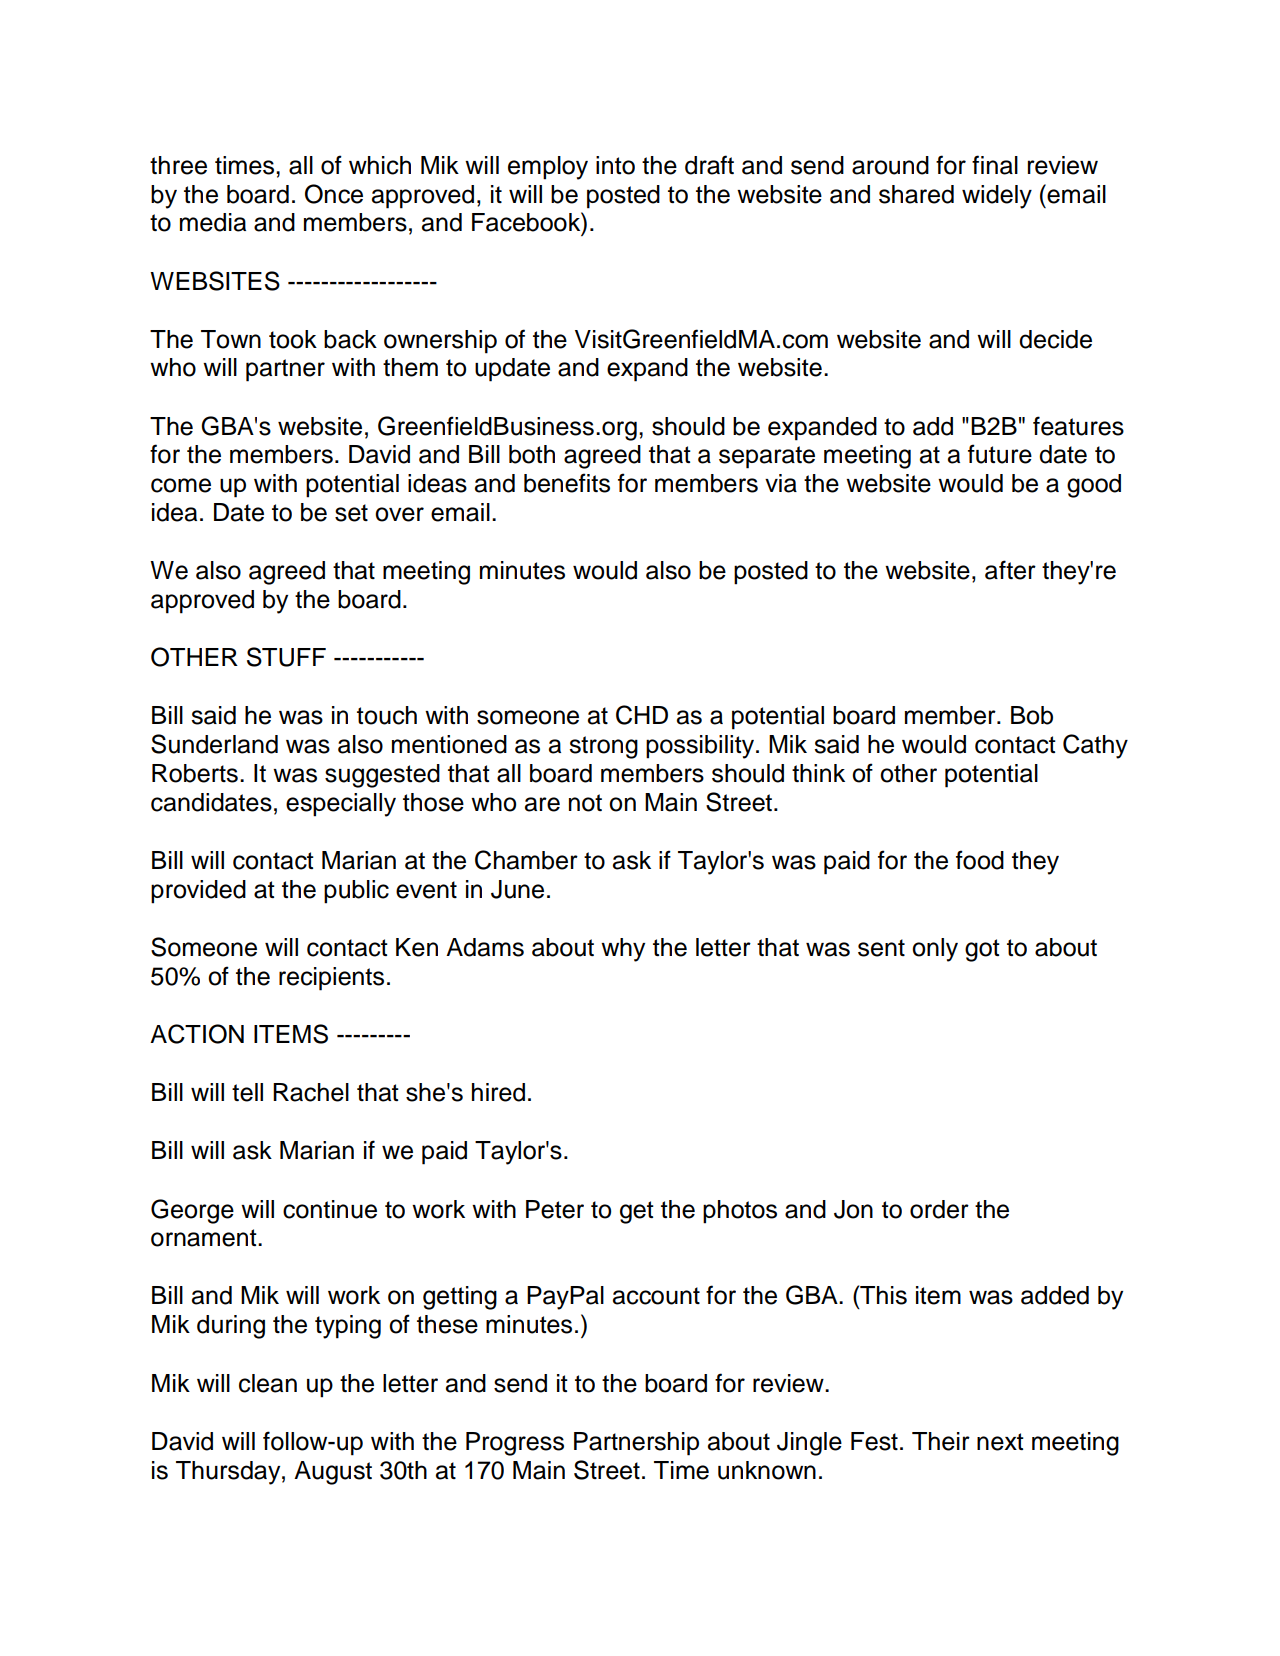  I want to click on recipients, so click(331, 979).
